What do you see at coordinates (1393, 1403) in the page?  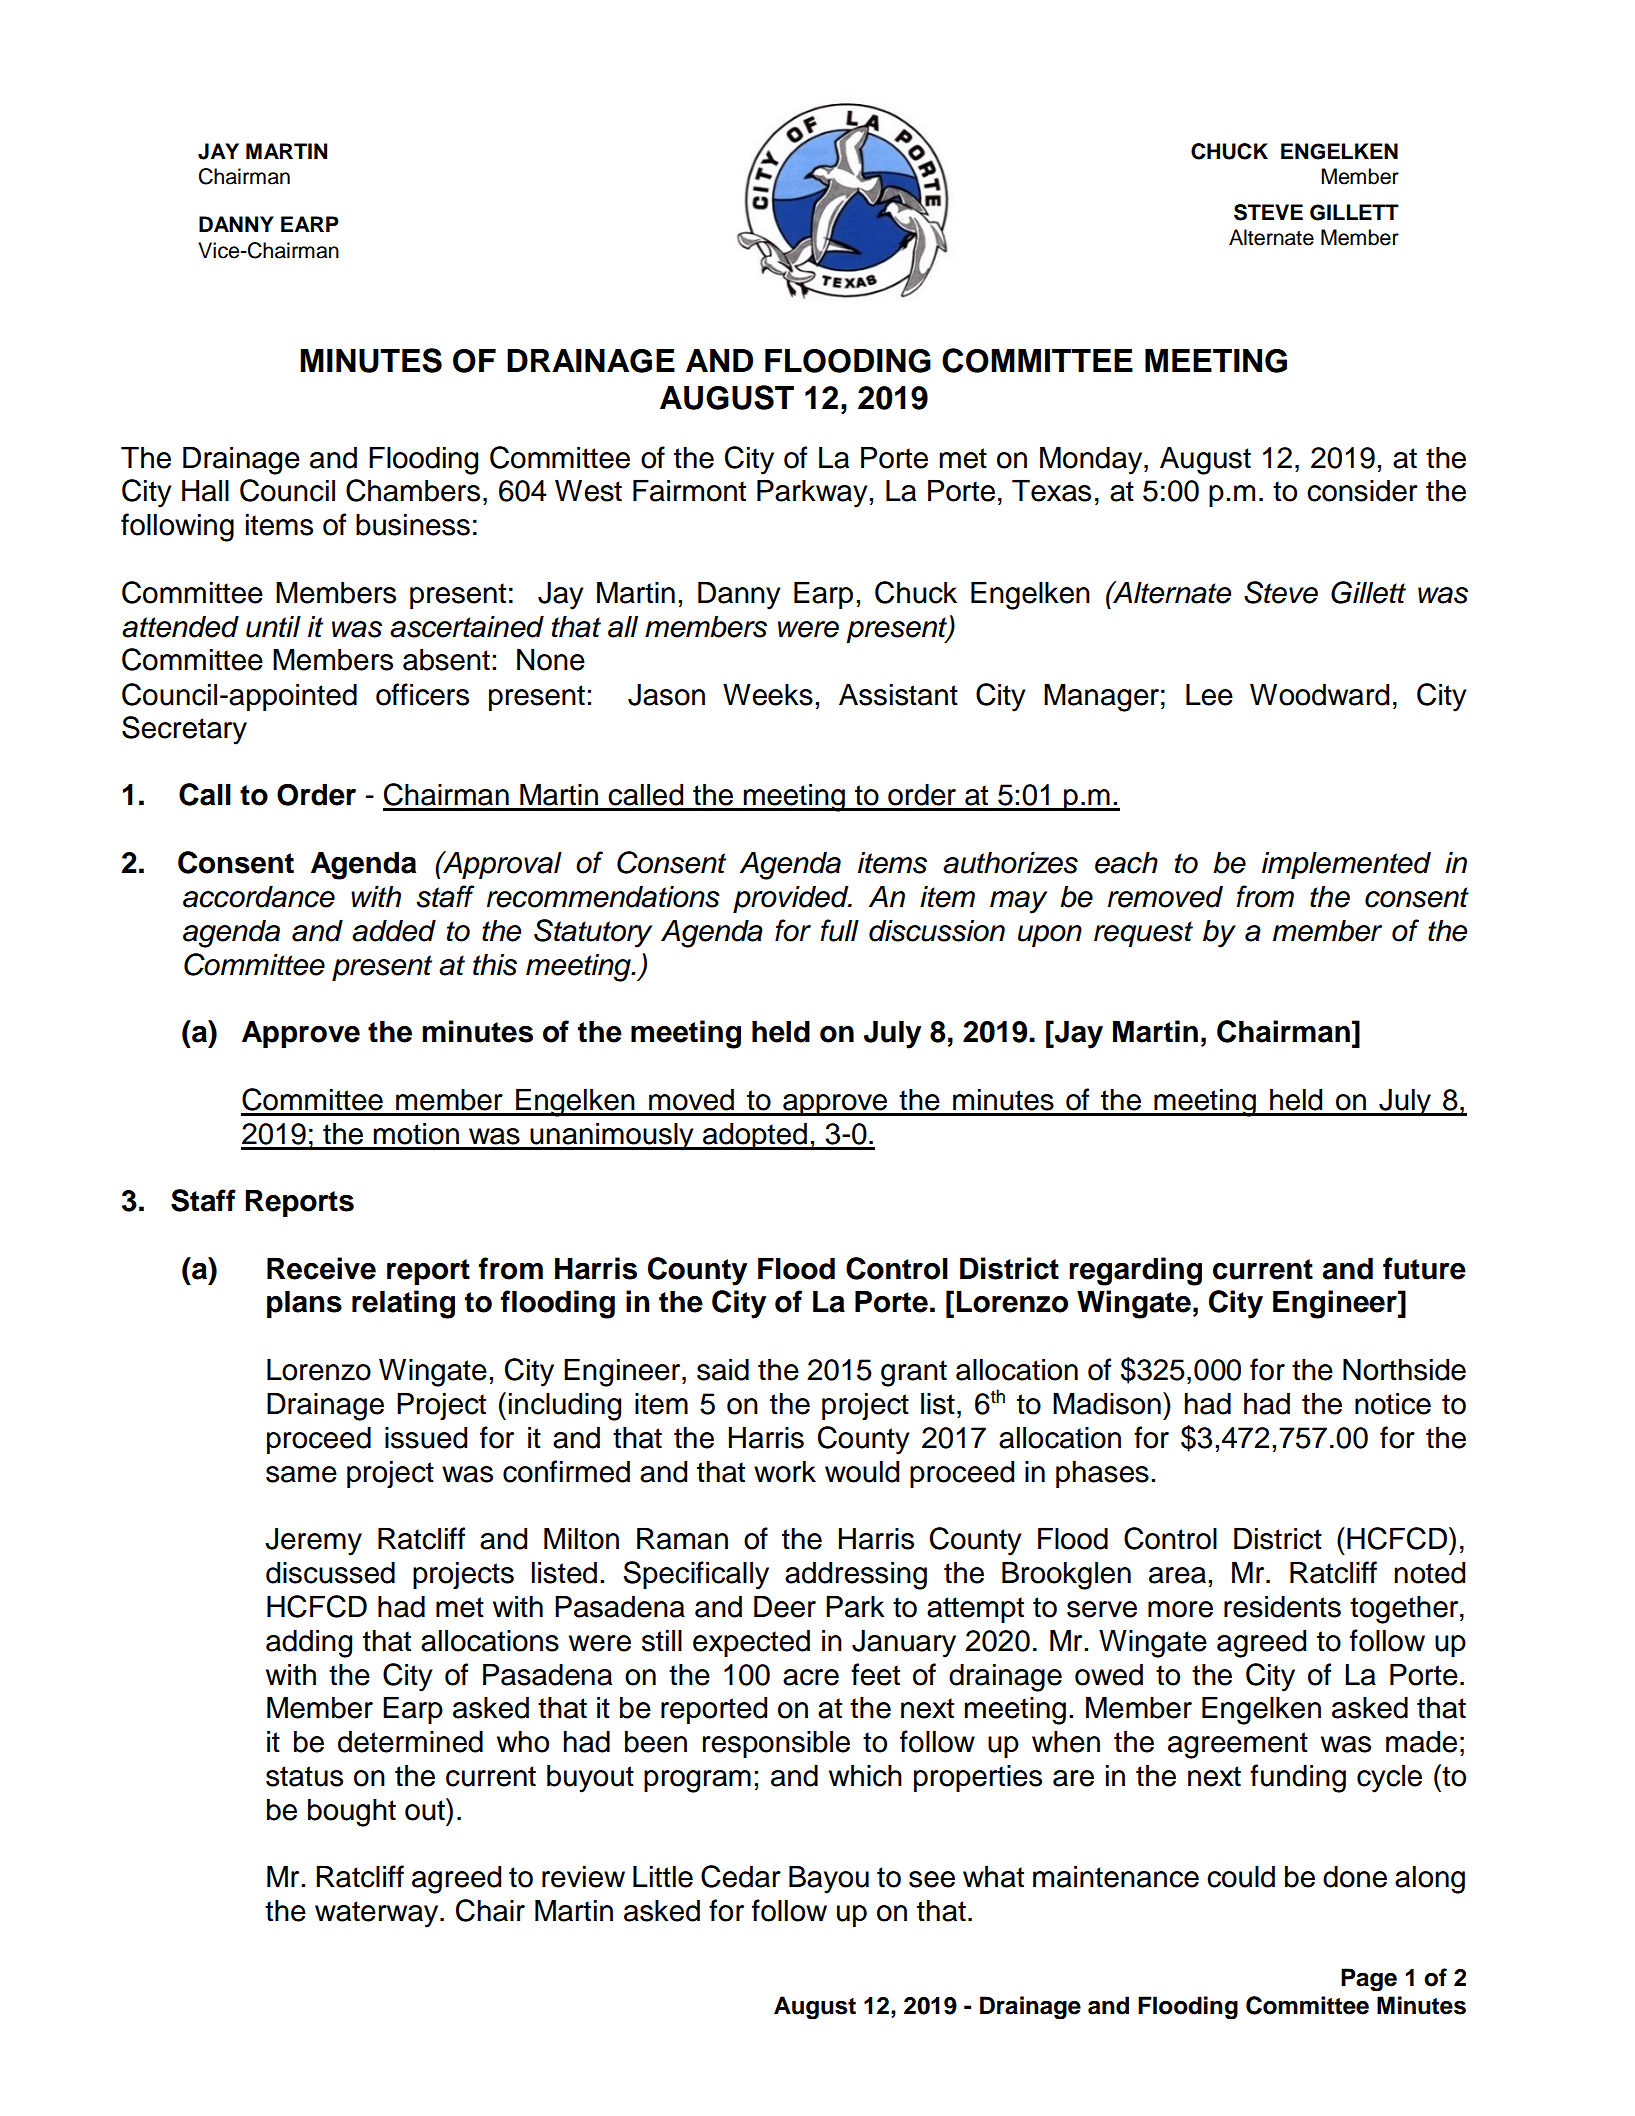 I see `notice` at bounding box center [1393, 1403].
